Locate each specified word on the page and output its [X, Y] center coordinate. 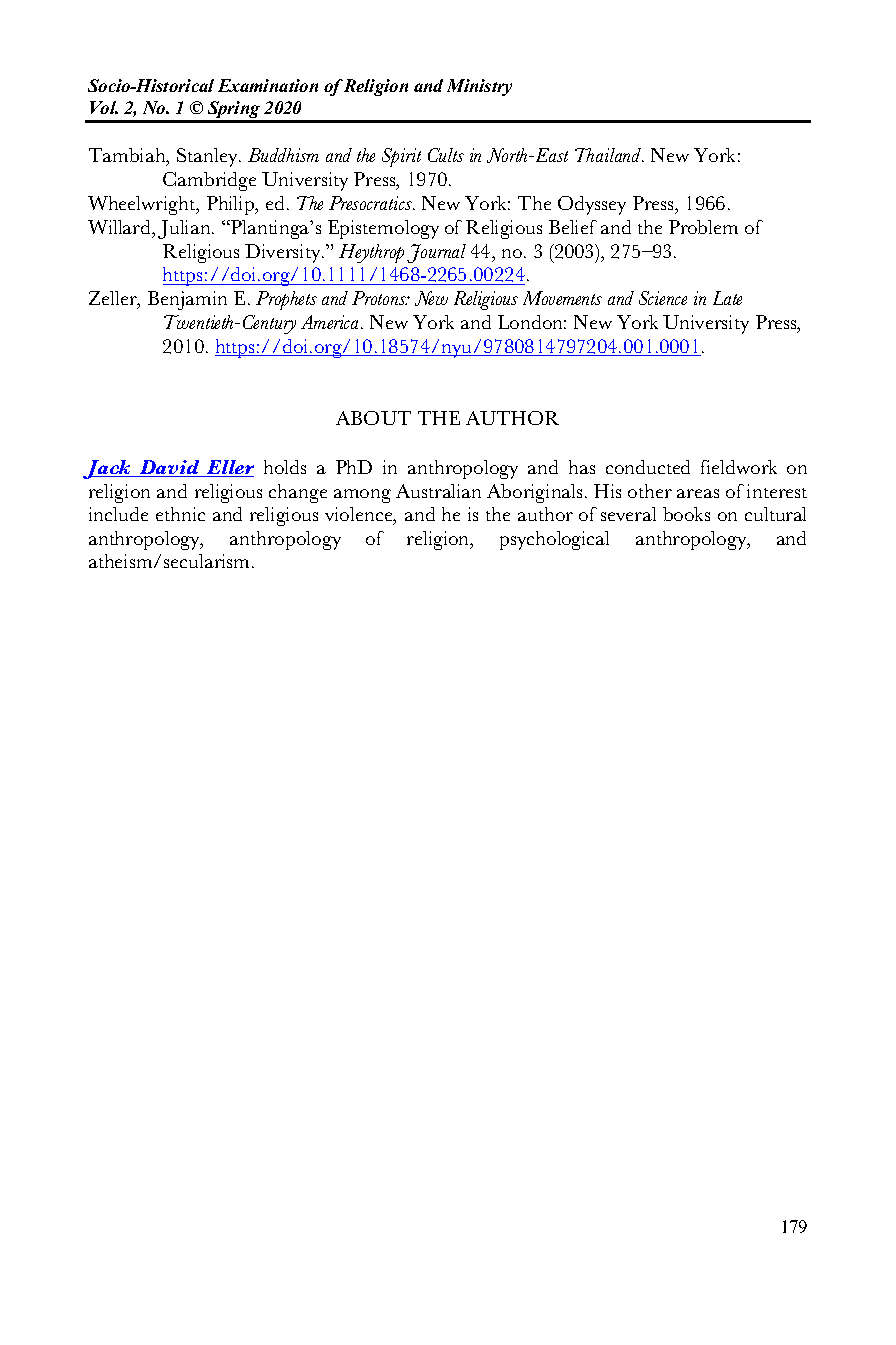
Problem [703, 227]
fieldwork [739, 467]
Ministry [479, 87]
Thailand [609, 155]
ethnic [180, 514]
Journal [436, 253]
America [331, 322]
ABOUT [373, 418]
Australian [438, 491]
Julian [185, 229]
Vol [104, 107]
